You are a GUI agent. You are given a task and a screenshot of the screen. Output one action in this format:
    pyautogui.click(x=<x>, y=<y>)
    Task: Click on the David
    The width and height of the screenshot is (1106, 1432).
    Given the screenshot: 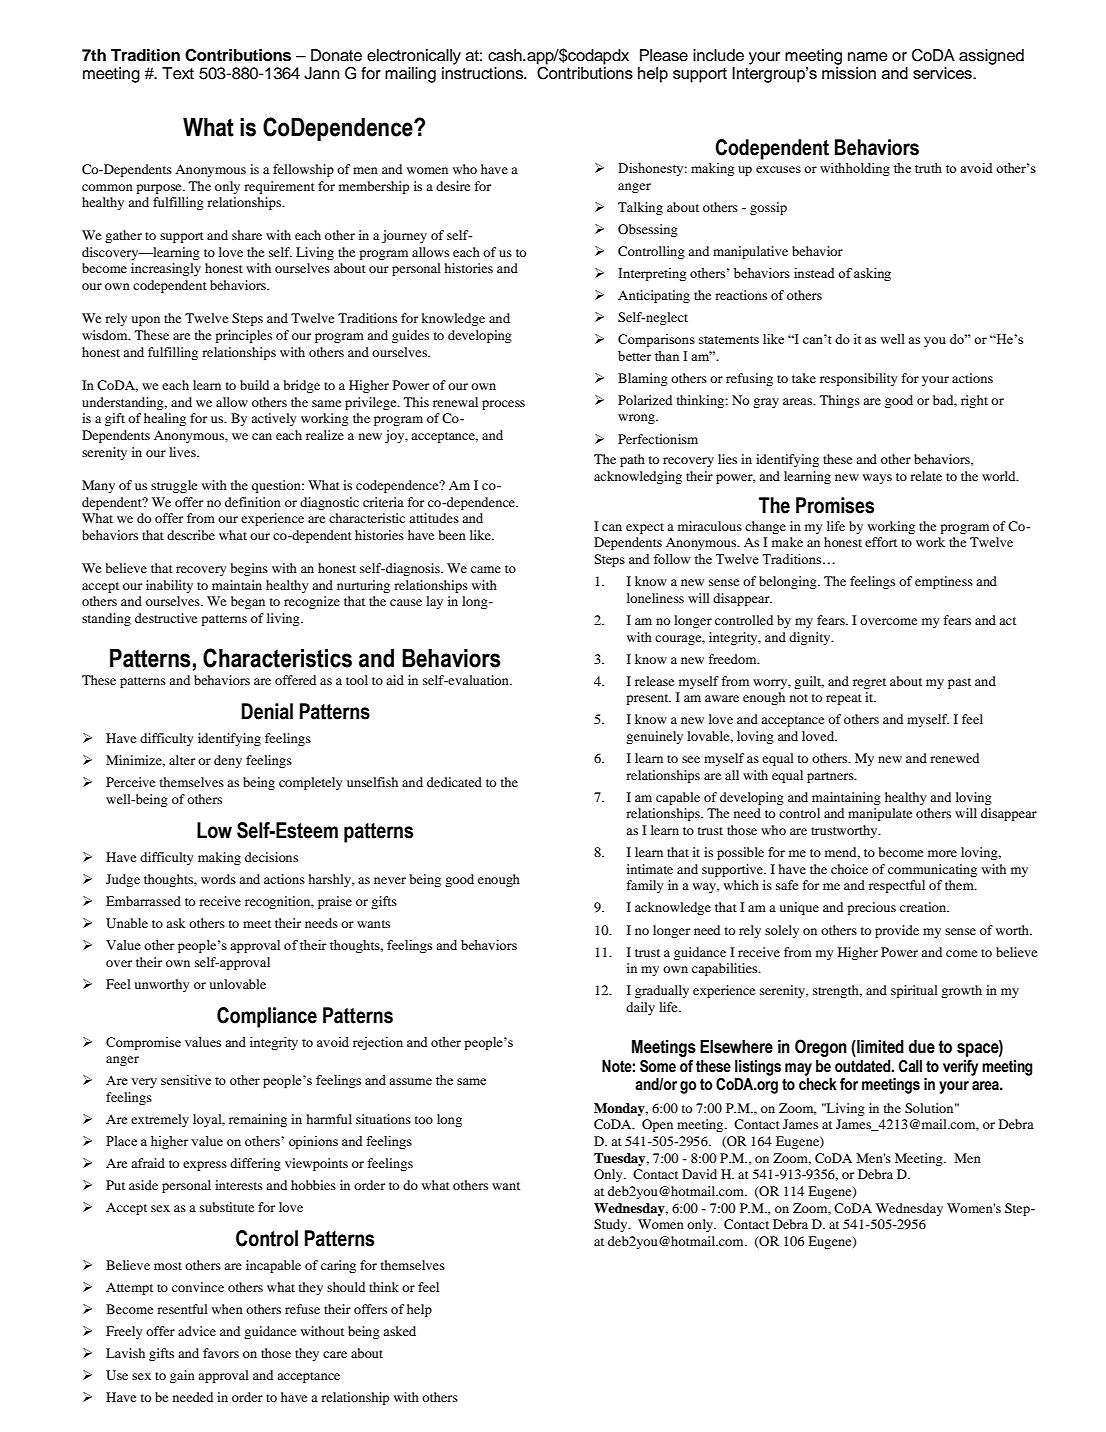 What is the action you would take?
    pyautogui.click(x=699, y=1174)
